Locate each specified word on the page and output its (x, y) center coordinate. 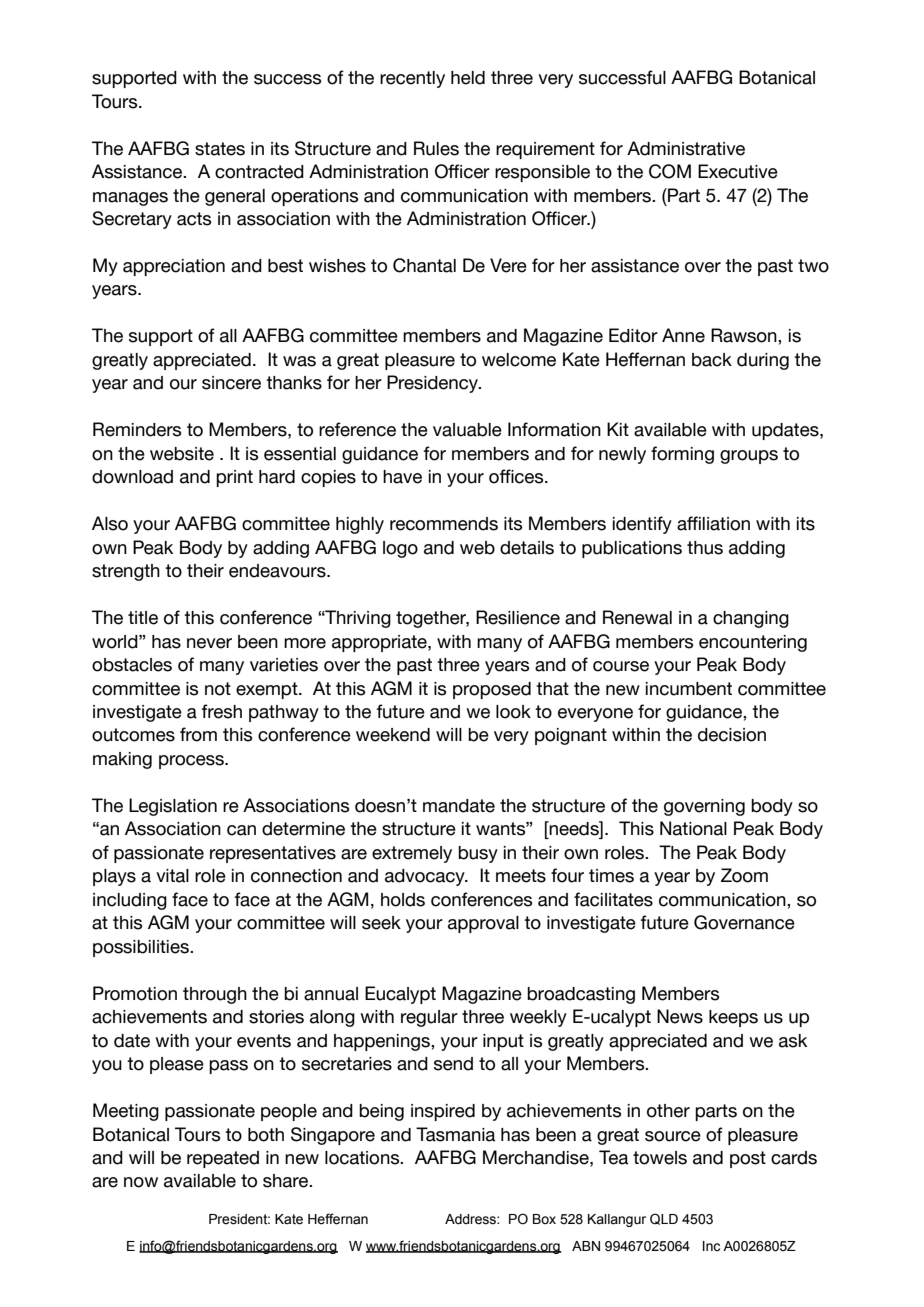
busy (478, 854)
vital (172, 876)
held (468, 78)
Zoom (744, 875)
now (141, 1182)
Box (544, 1219)
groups (749, 457)
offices (517, 476)
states (220, 149)
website (182, 454)
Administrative (686, 148)
